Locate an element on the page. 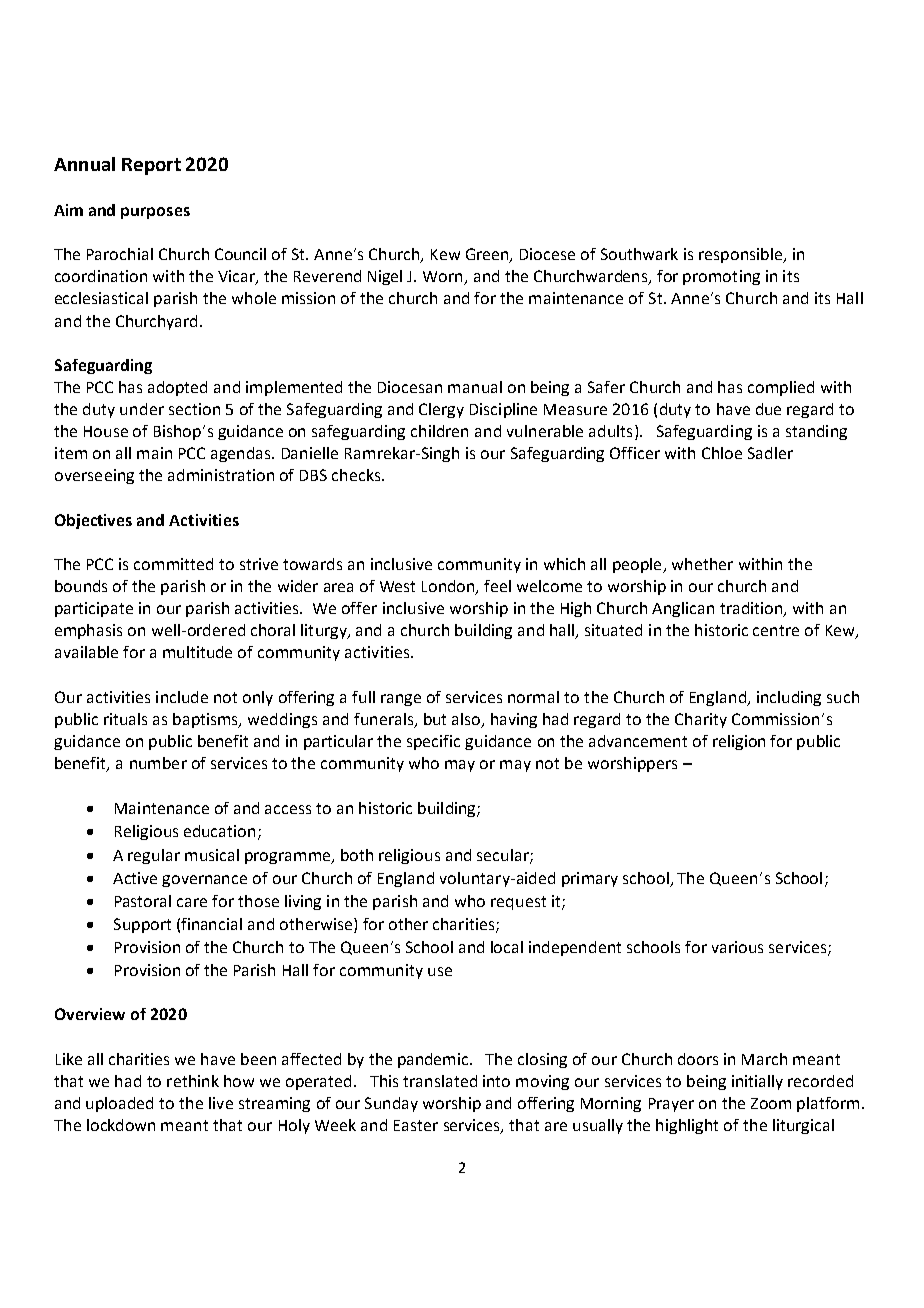 This image has height=1308, width=924. religion is located at coordinates (739, 742).
